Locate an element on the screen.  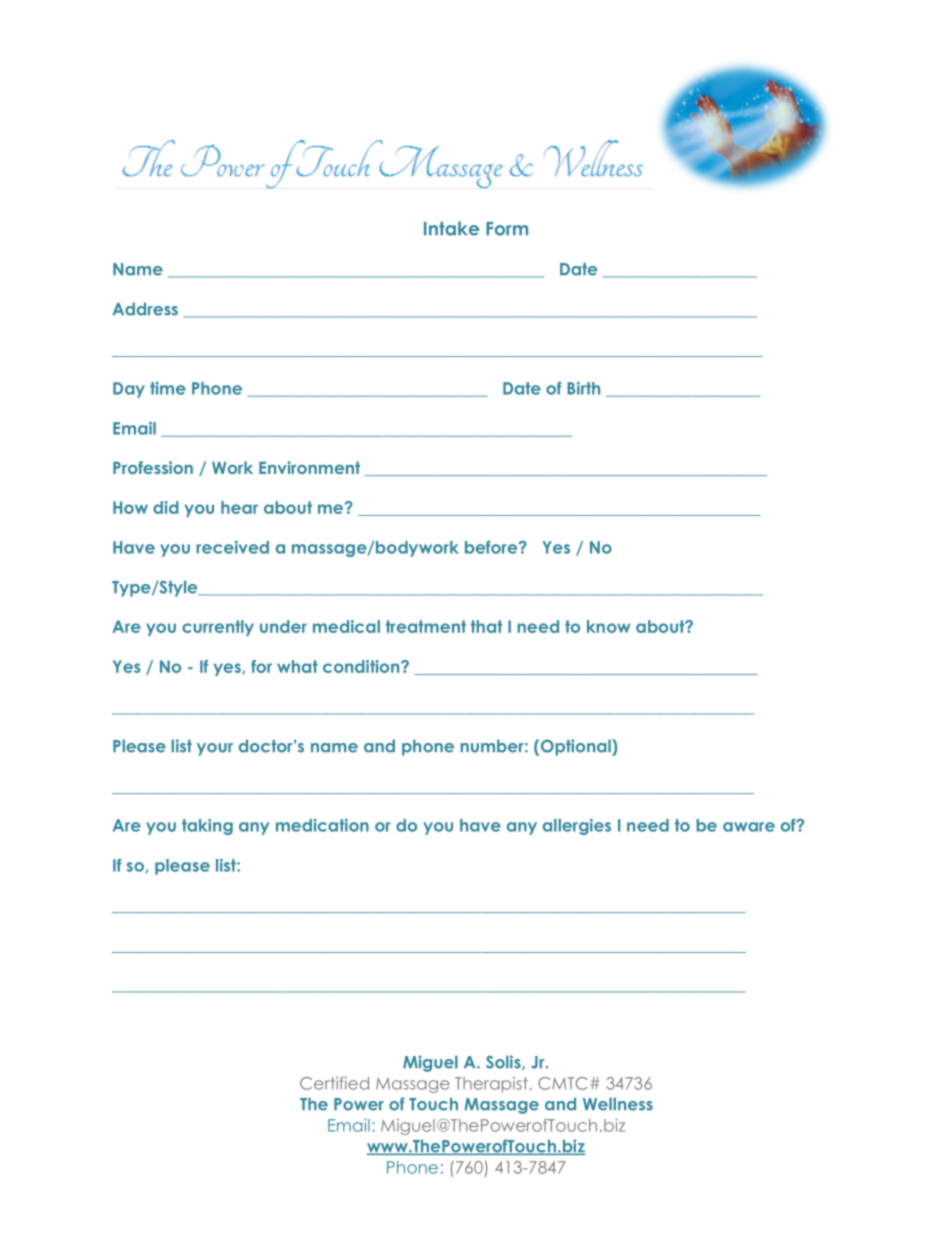
Environment is located at coordinates (309, 467).
